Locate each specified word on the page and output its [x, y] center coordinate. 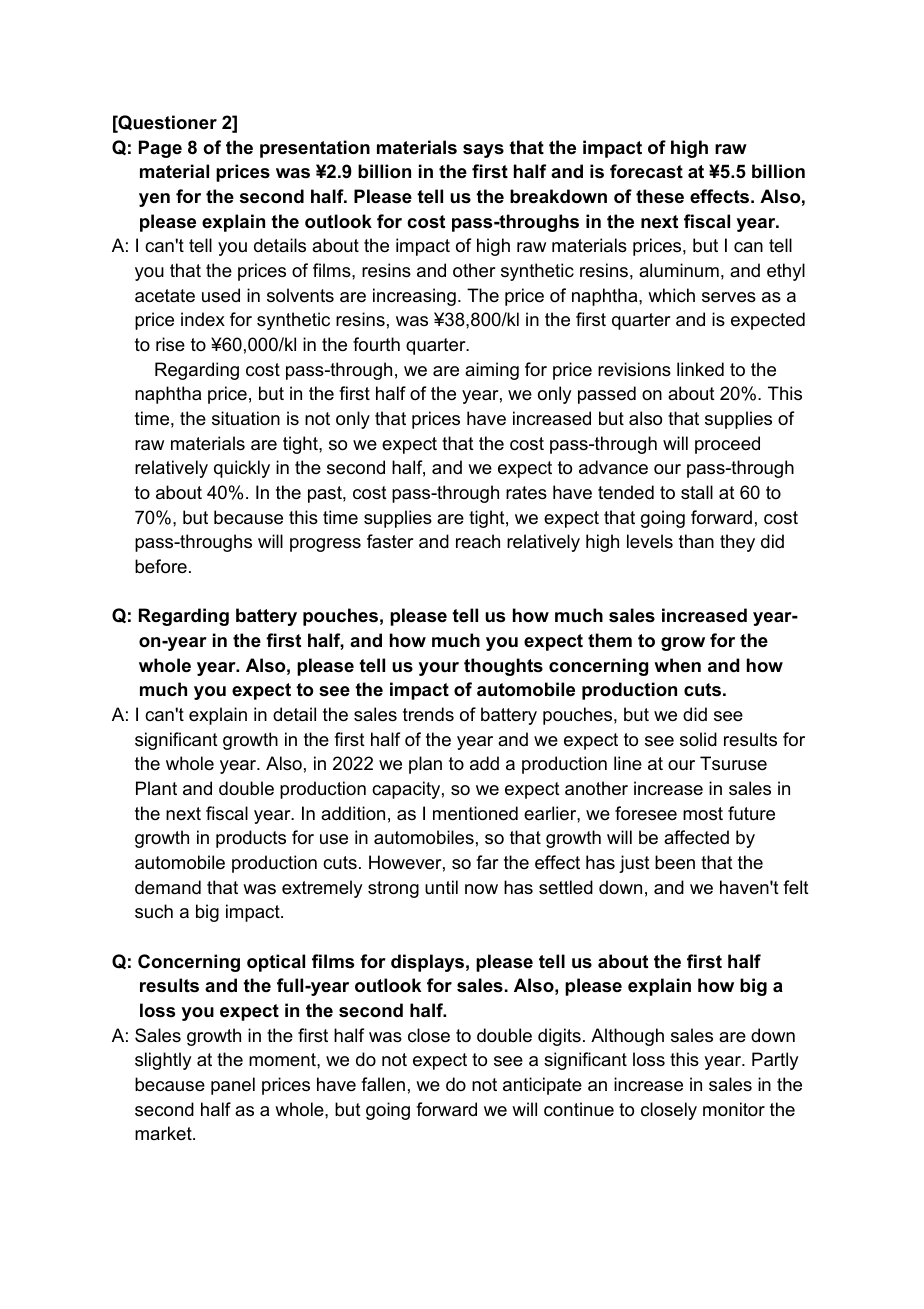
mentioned [475, 813]
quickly [242, 469]
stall [697, 492]
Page [160, 149]
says [483, 151]
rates [526, 493]
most [703, 813]
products [251, 839]
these [660, 196]
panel [233, 1086]
